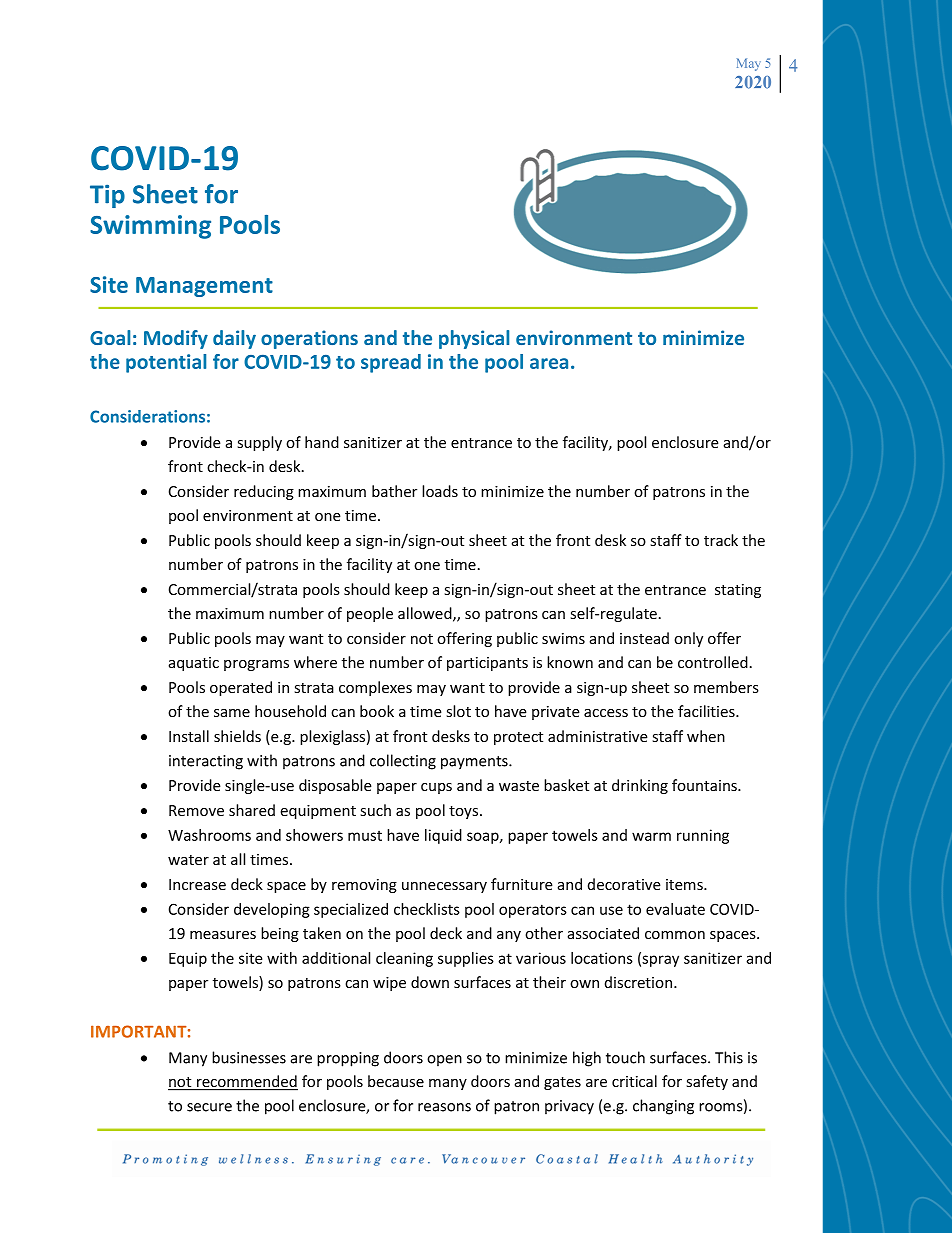 The height and width of the screenshot is (1233, 952). What do you see at coordinates (487, 664) in the screenshot?
I see `participants` at bounding box center [487, 664].
